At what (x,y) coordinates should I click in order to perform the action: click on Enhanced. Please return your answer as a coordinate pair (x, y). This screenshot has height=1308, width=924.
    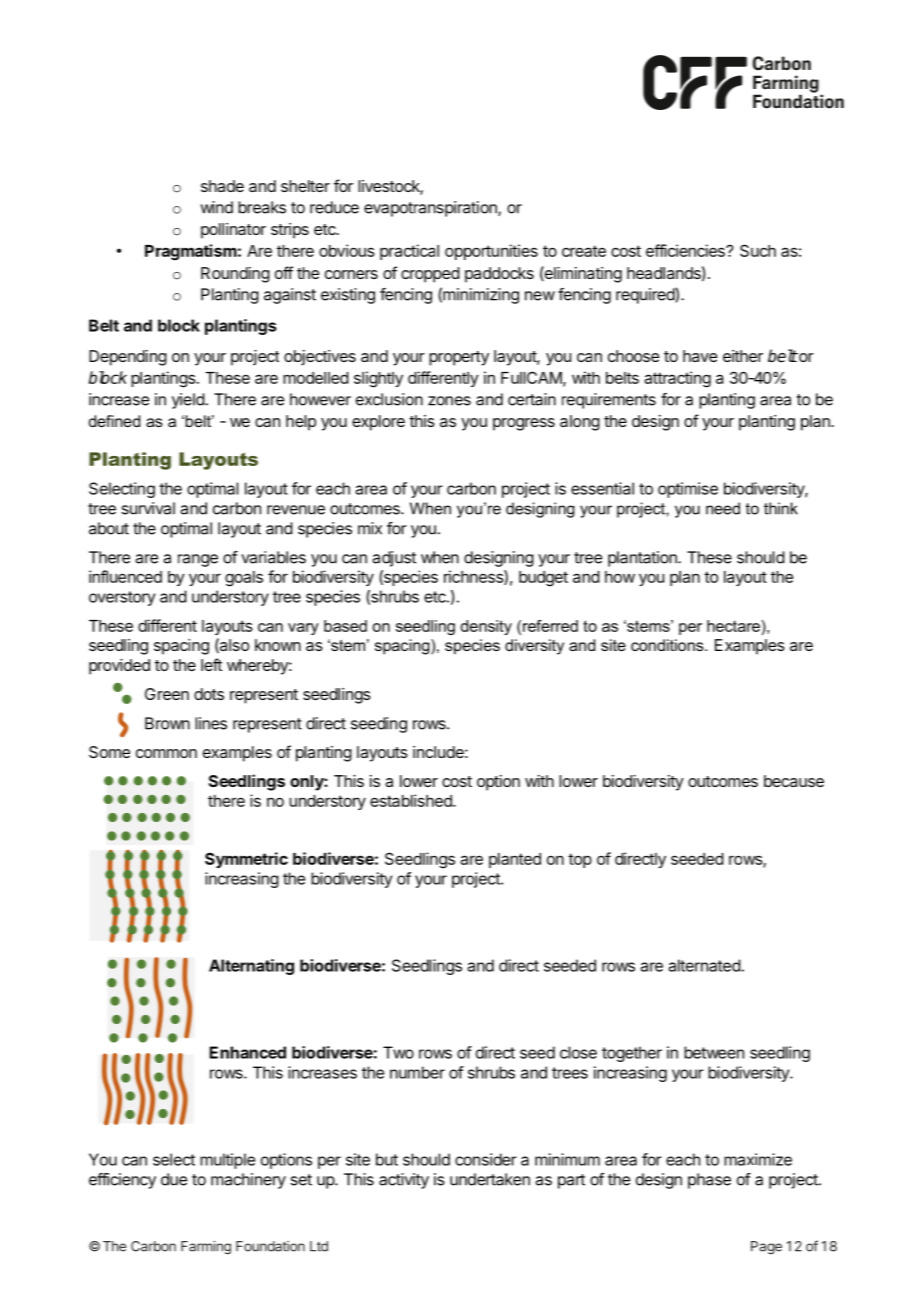
    Looking at the image, I should click on (248, 1052).
